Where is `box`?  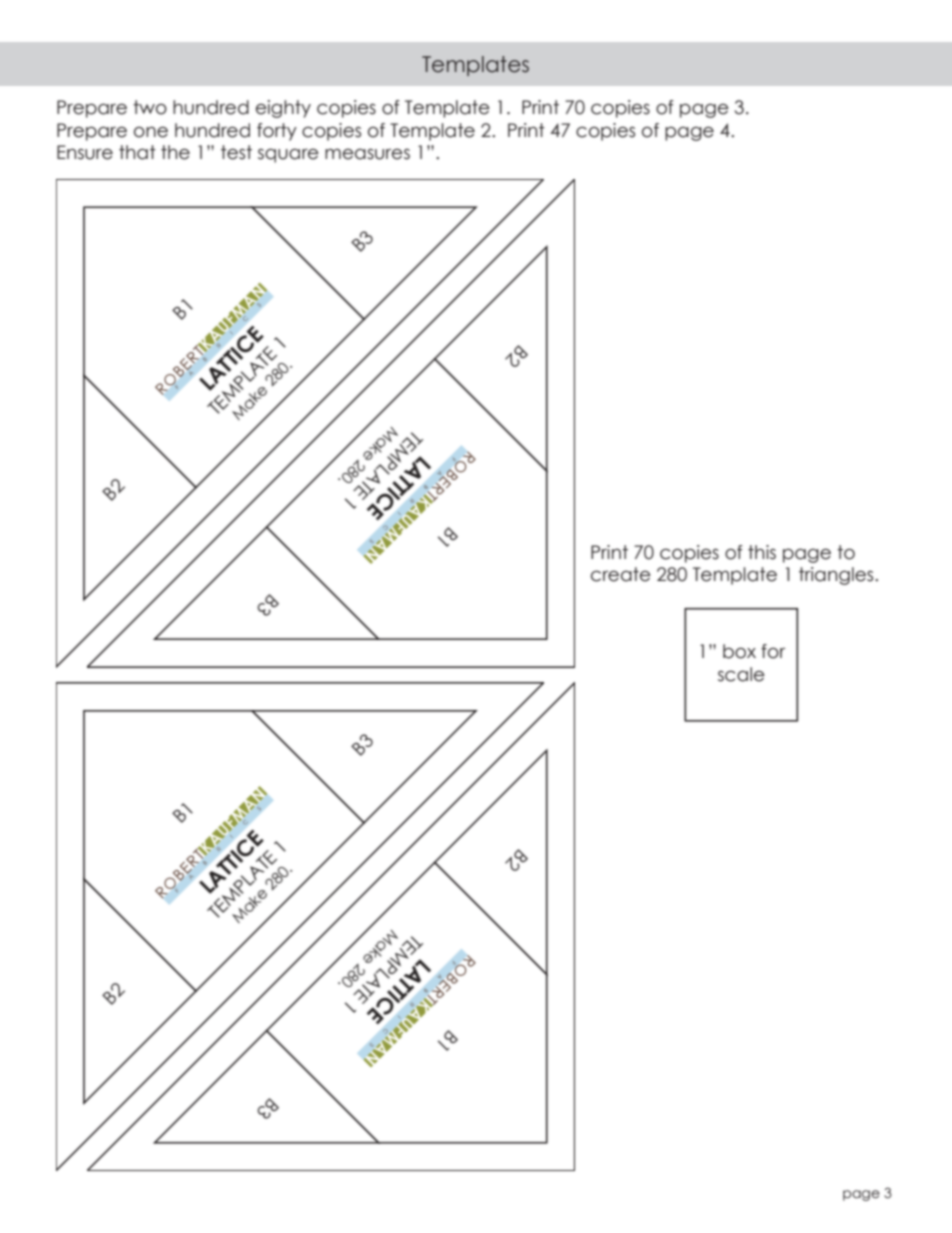
box is located at coordinates (739, 651).
